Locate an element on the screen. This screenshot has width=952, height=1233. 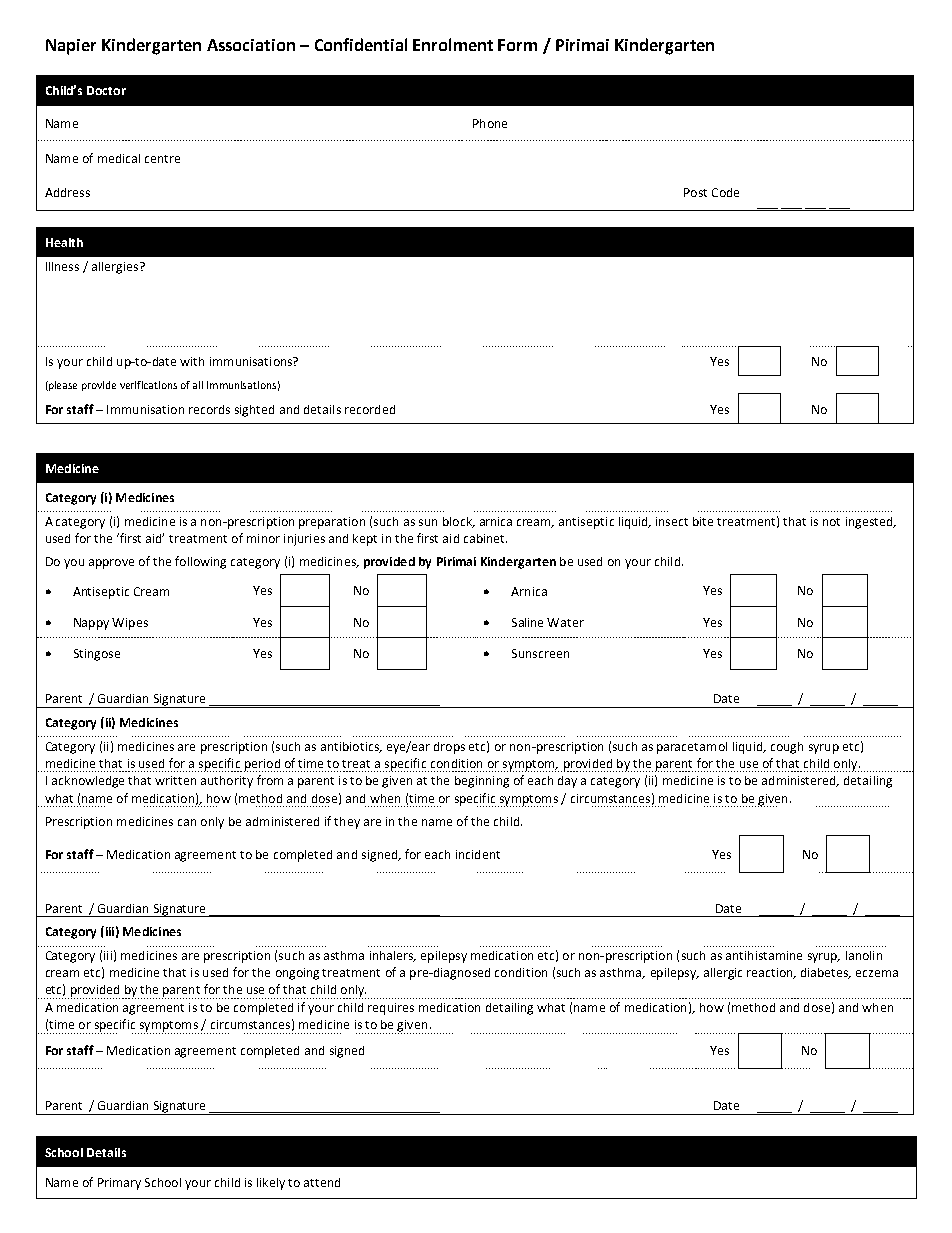
inhalers is located at coordinates (393, 956).
